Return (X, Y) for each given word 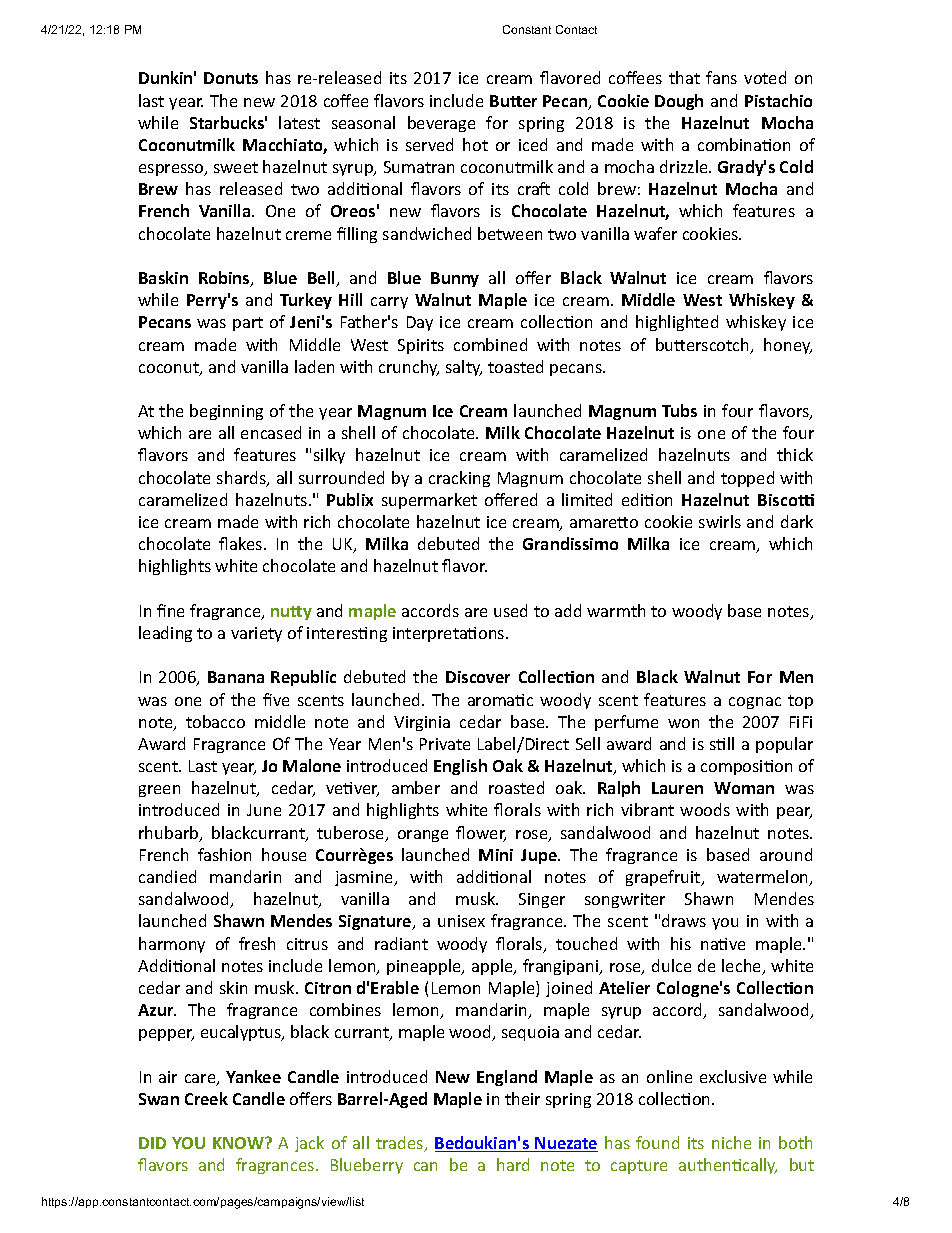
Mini (496, 855)
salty (464, 368)
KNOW (239, 1143)
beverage (441, 124)
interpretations (450, 634)
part (248, 324)
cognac (755, 703)
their (522, 1098)
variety (256, 634)
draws (684, 920)
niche (731, 1142)
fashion (224, 854)
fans (721, 77)
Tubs (679, 410)
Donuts (231, 78)
